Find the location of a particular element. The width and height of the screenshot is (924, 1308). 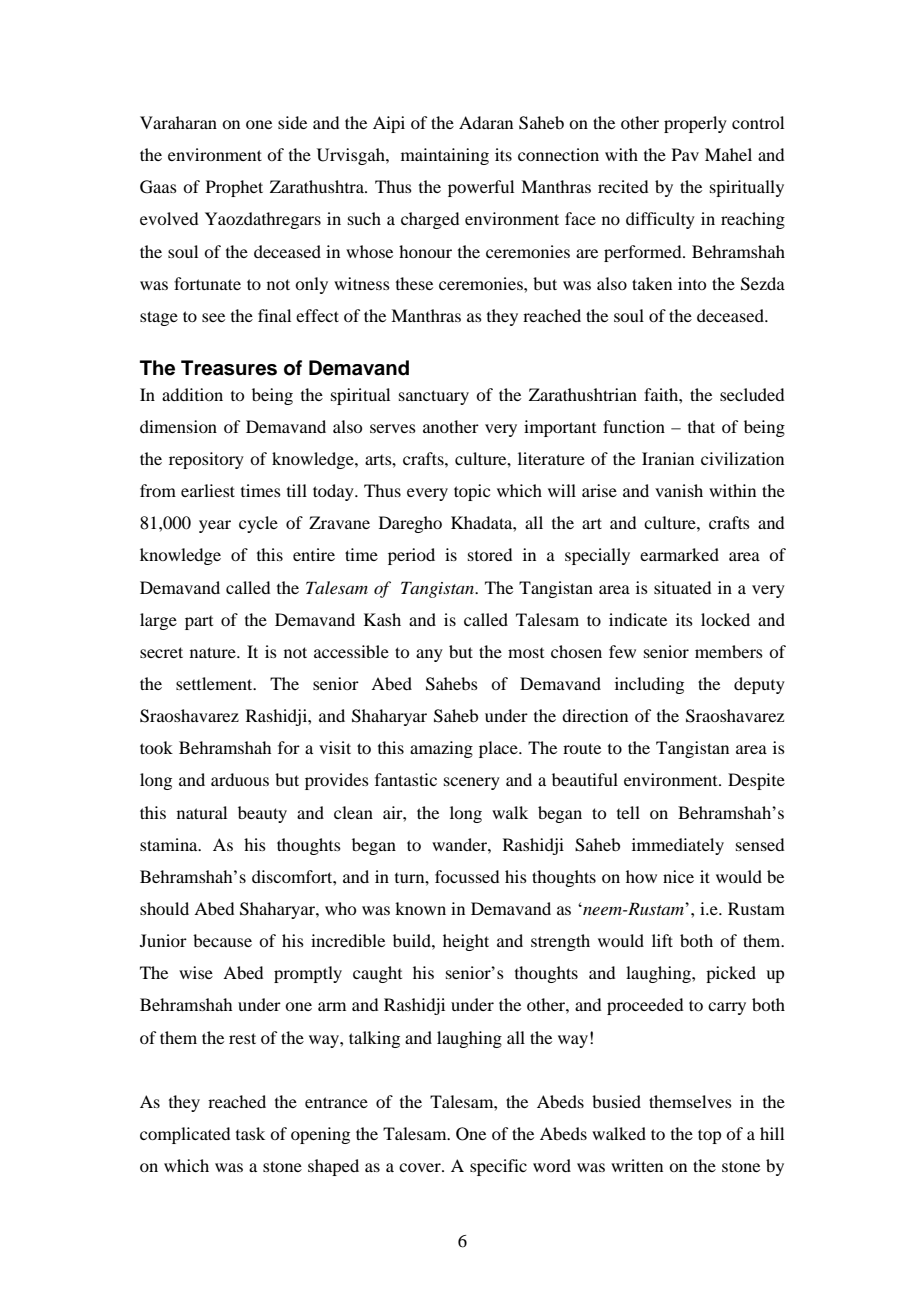

earliest is located at coordinates (208, 490).
